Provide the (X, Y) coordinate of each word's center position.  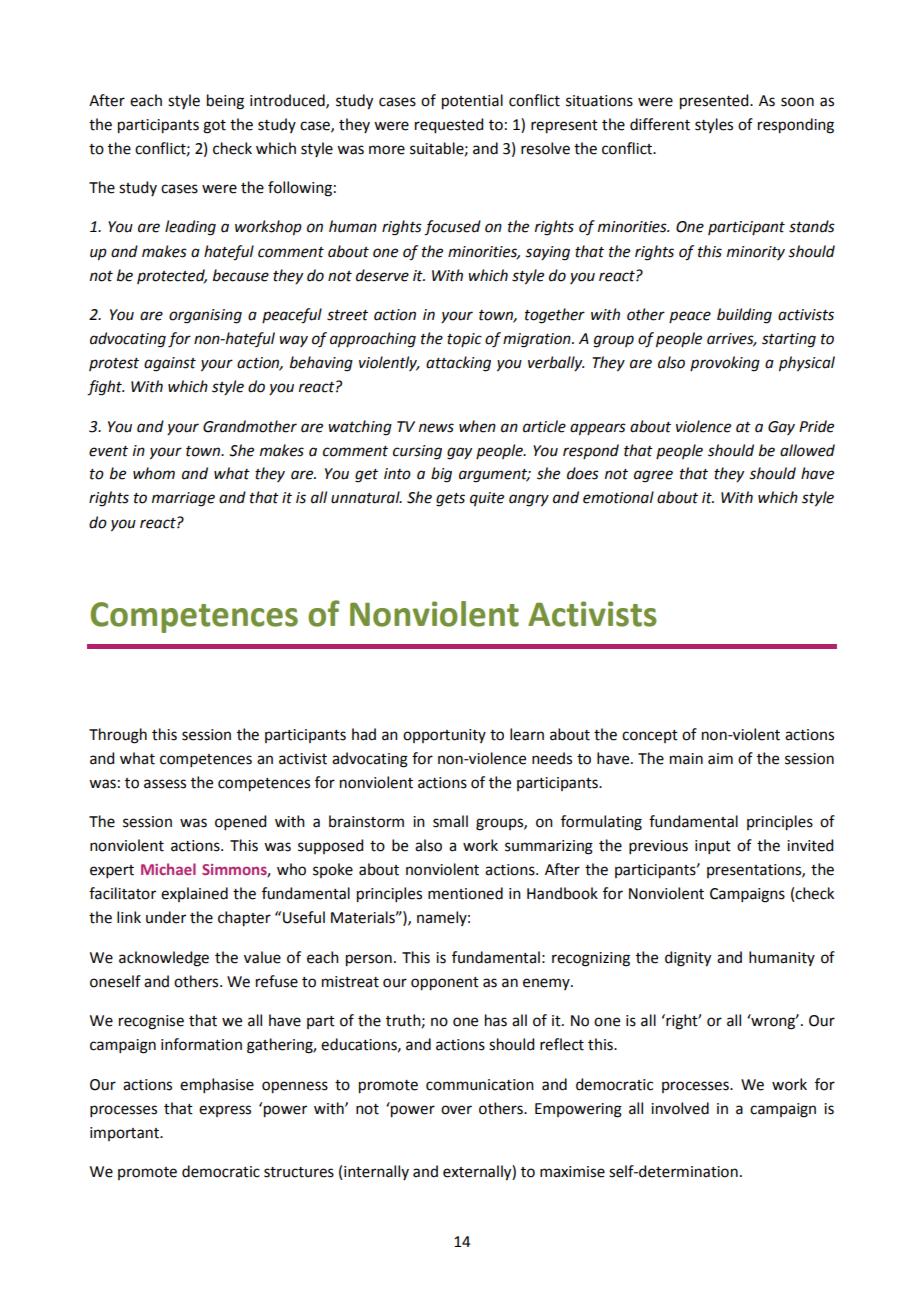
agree (653, 476)
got (214, 127)
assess (165, 784)
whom (154, 473)
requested (449, 126)
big (441, 475)
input (713, 847)
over (456, 1110)
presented (715, 102)
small (450, 821)
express (225, 1111)
